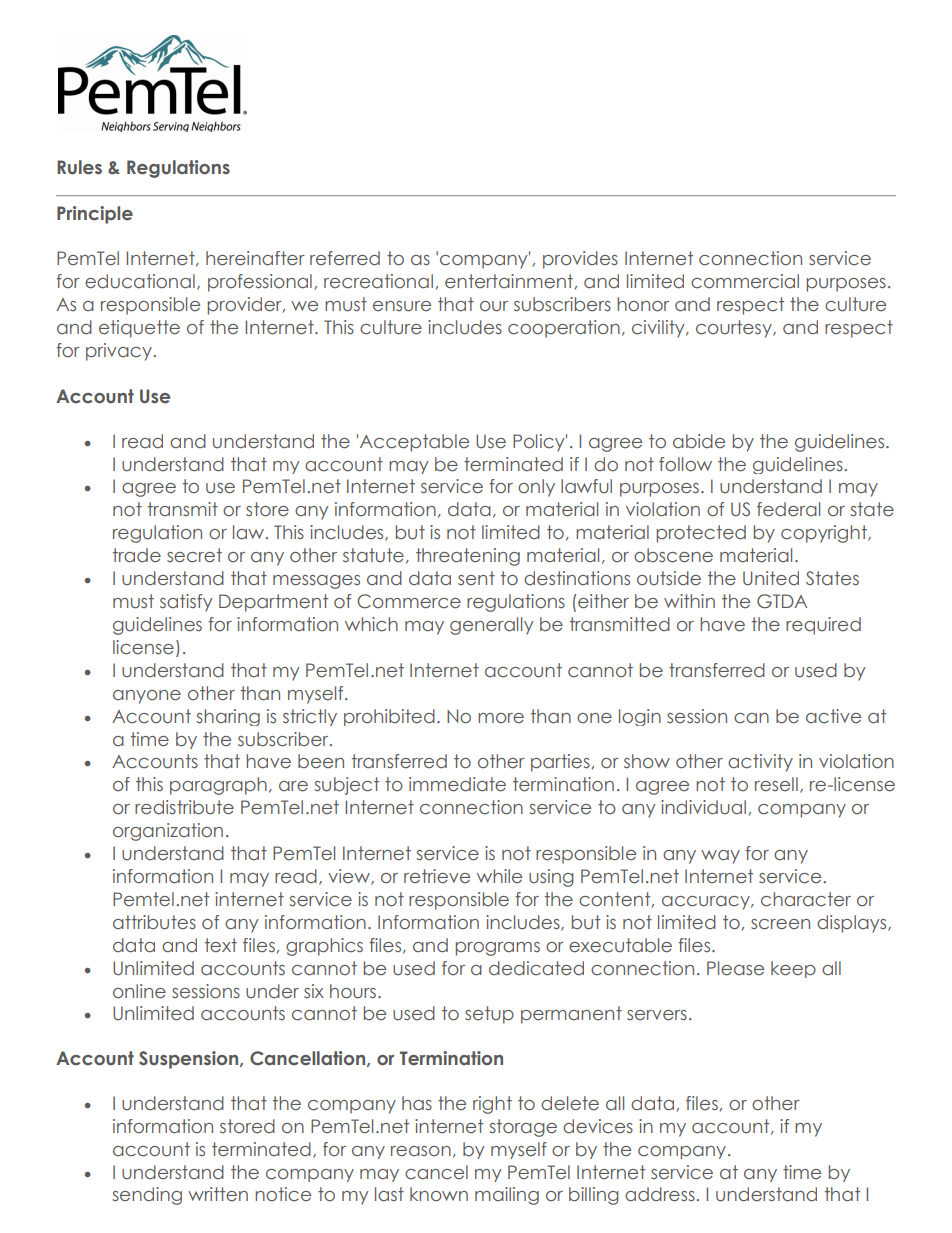  What do you see at coordinates (119, 352) in the page?
I see `privacy` at bounding box center [119, 352].
